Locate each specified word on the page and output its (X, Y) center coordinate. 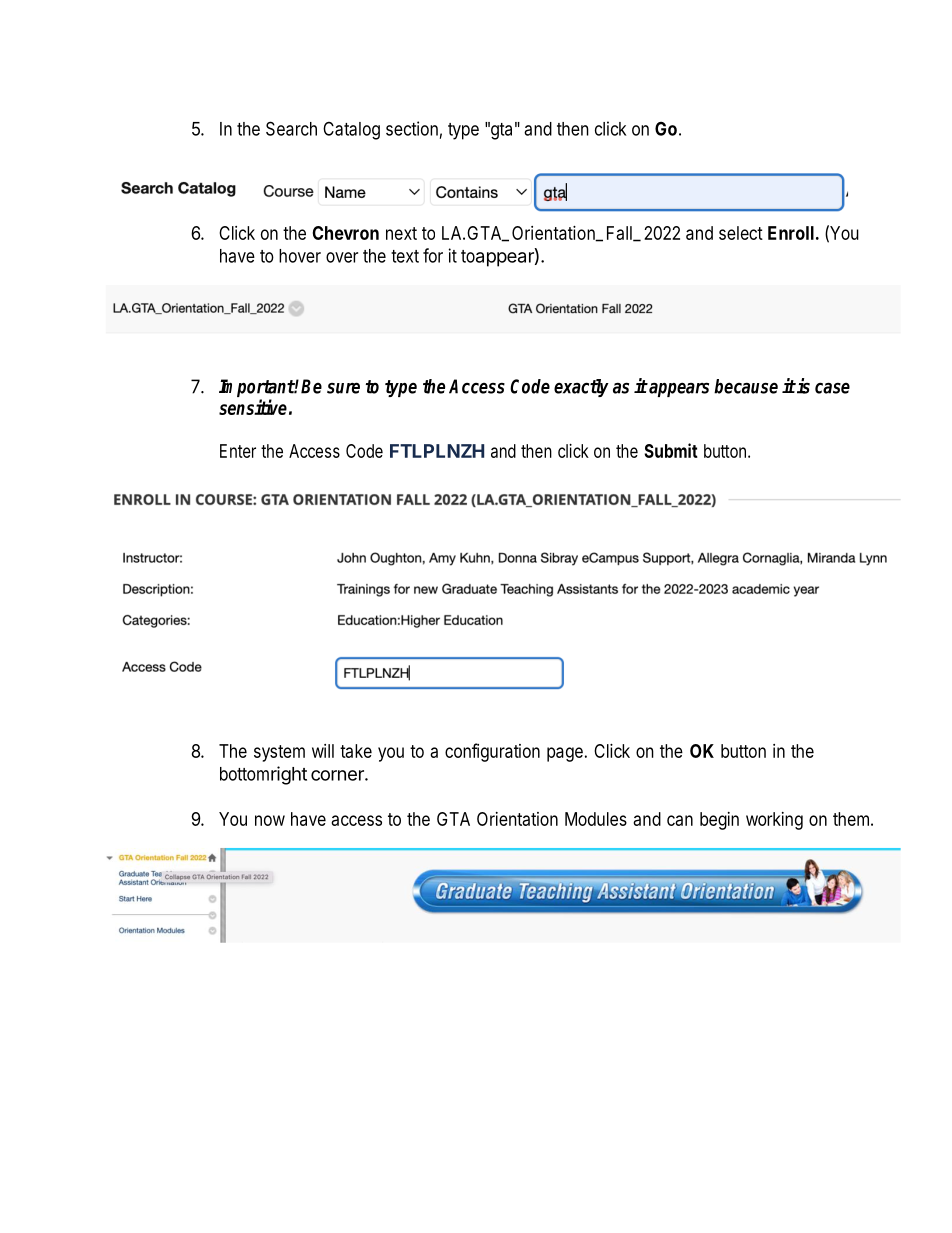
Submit (671, 450)
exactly (581, 388)
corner (338, 775)
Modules (596, 819)
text (405, 256)
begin (719, 821)
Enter (238, 451)
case (832, 388)
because (746, 386)
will (323, 751)
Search (291, 128)
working (774, 821)
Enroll (791, 233)
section (412, 128)
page (565, 754)
